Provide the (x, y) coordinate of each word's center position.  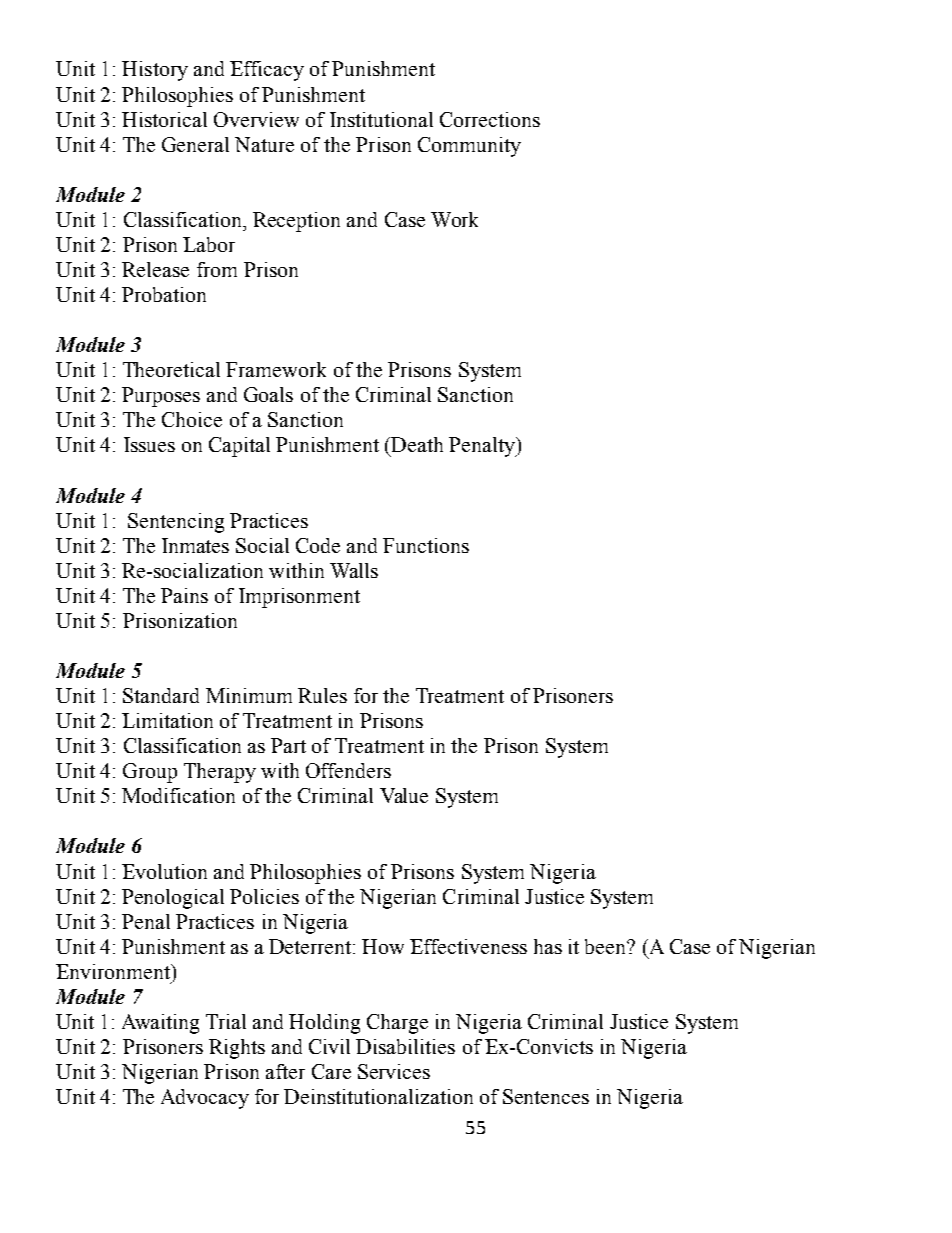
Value (404, 795)
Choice (192, 419)
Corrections (490, 119)
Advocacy (205, 1099)
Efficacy (267, 71)
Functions (426, 545)
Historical (164, 119)
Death (417, 444)
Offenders (348, 770)
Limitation (167, 720)
